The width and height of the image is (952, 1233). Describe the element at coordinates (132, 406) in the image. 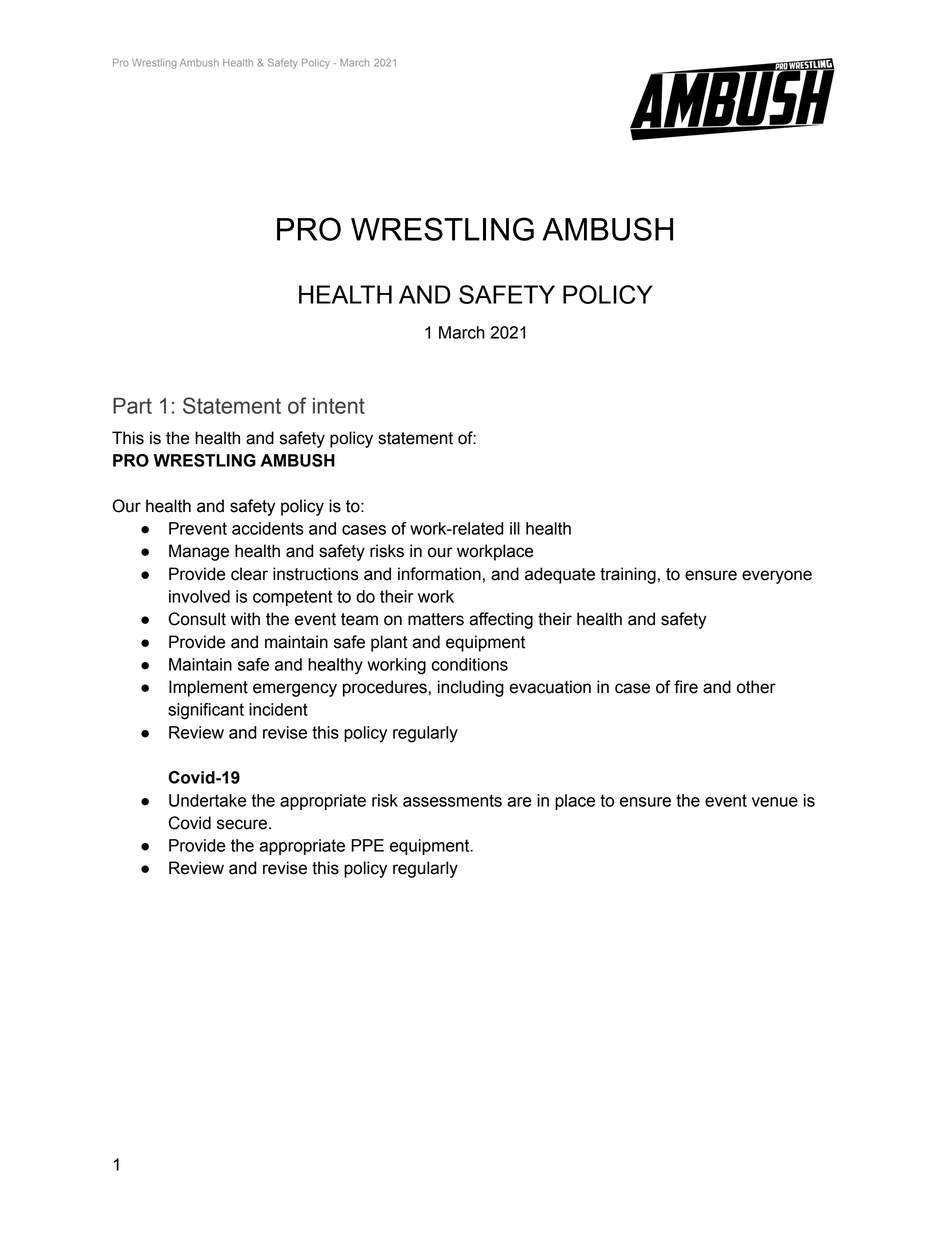

I see `Part` at that location.
